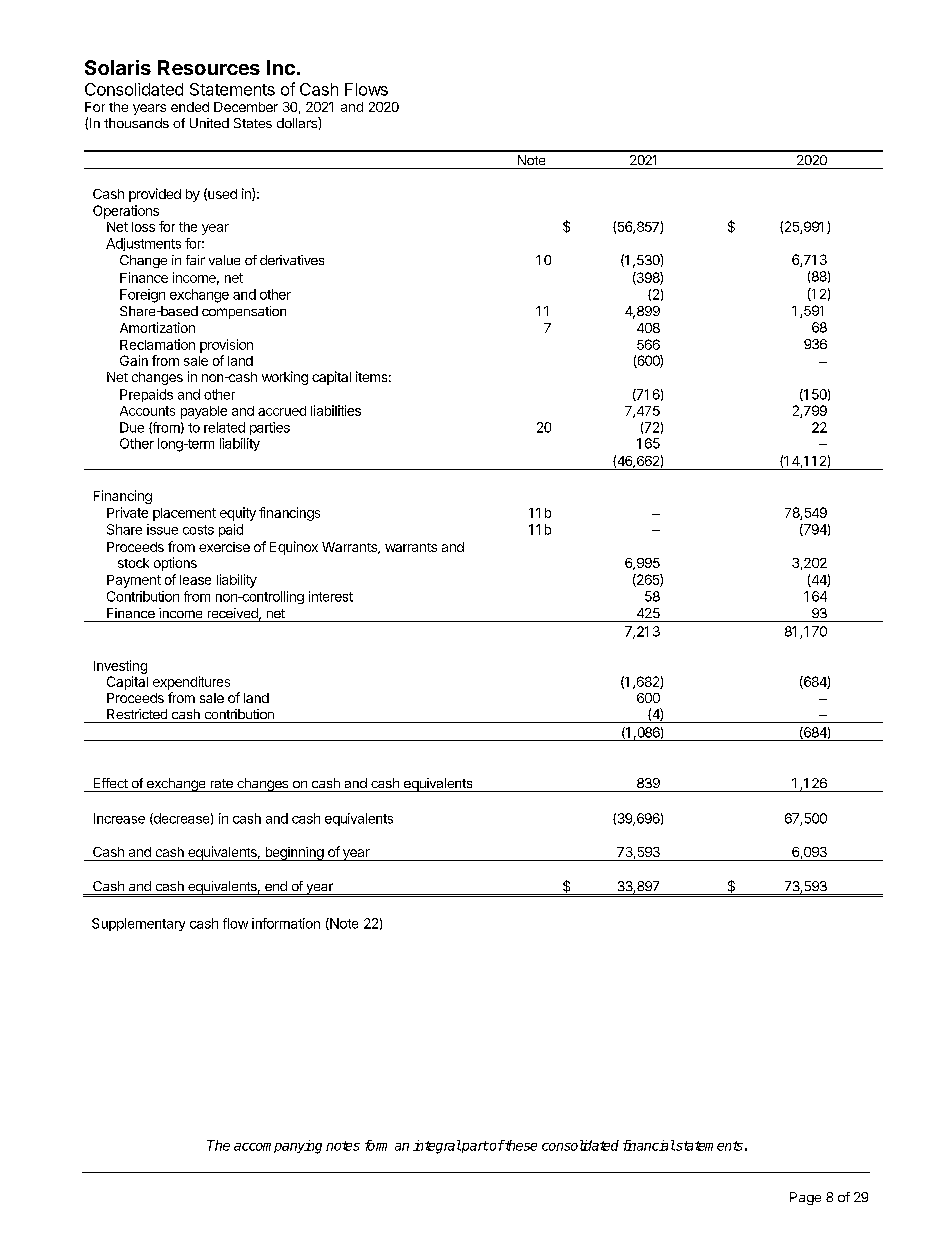 This screenshot has height=1233, width=952. What do you see at coordinates (191, 683) in the screenshot?
I see `expenditures` at bounding box center [191, 683].
